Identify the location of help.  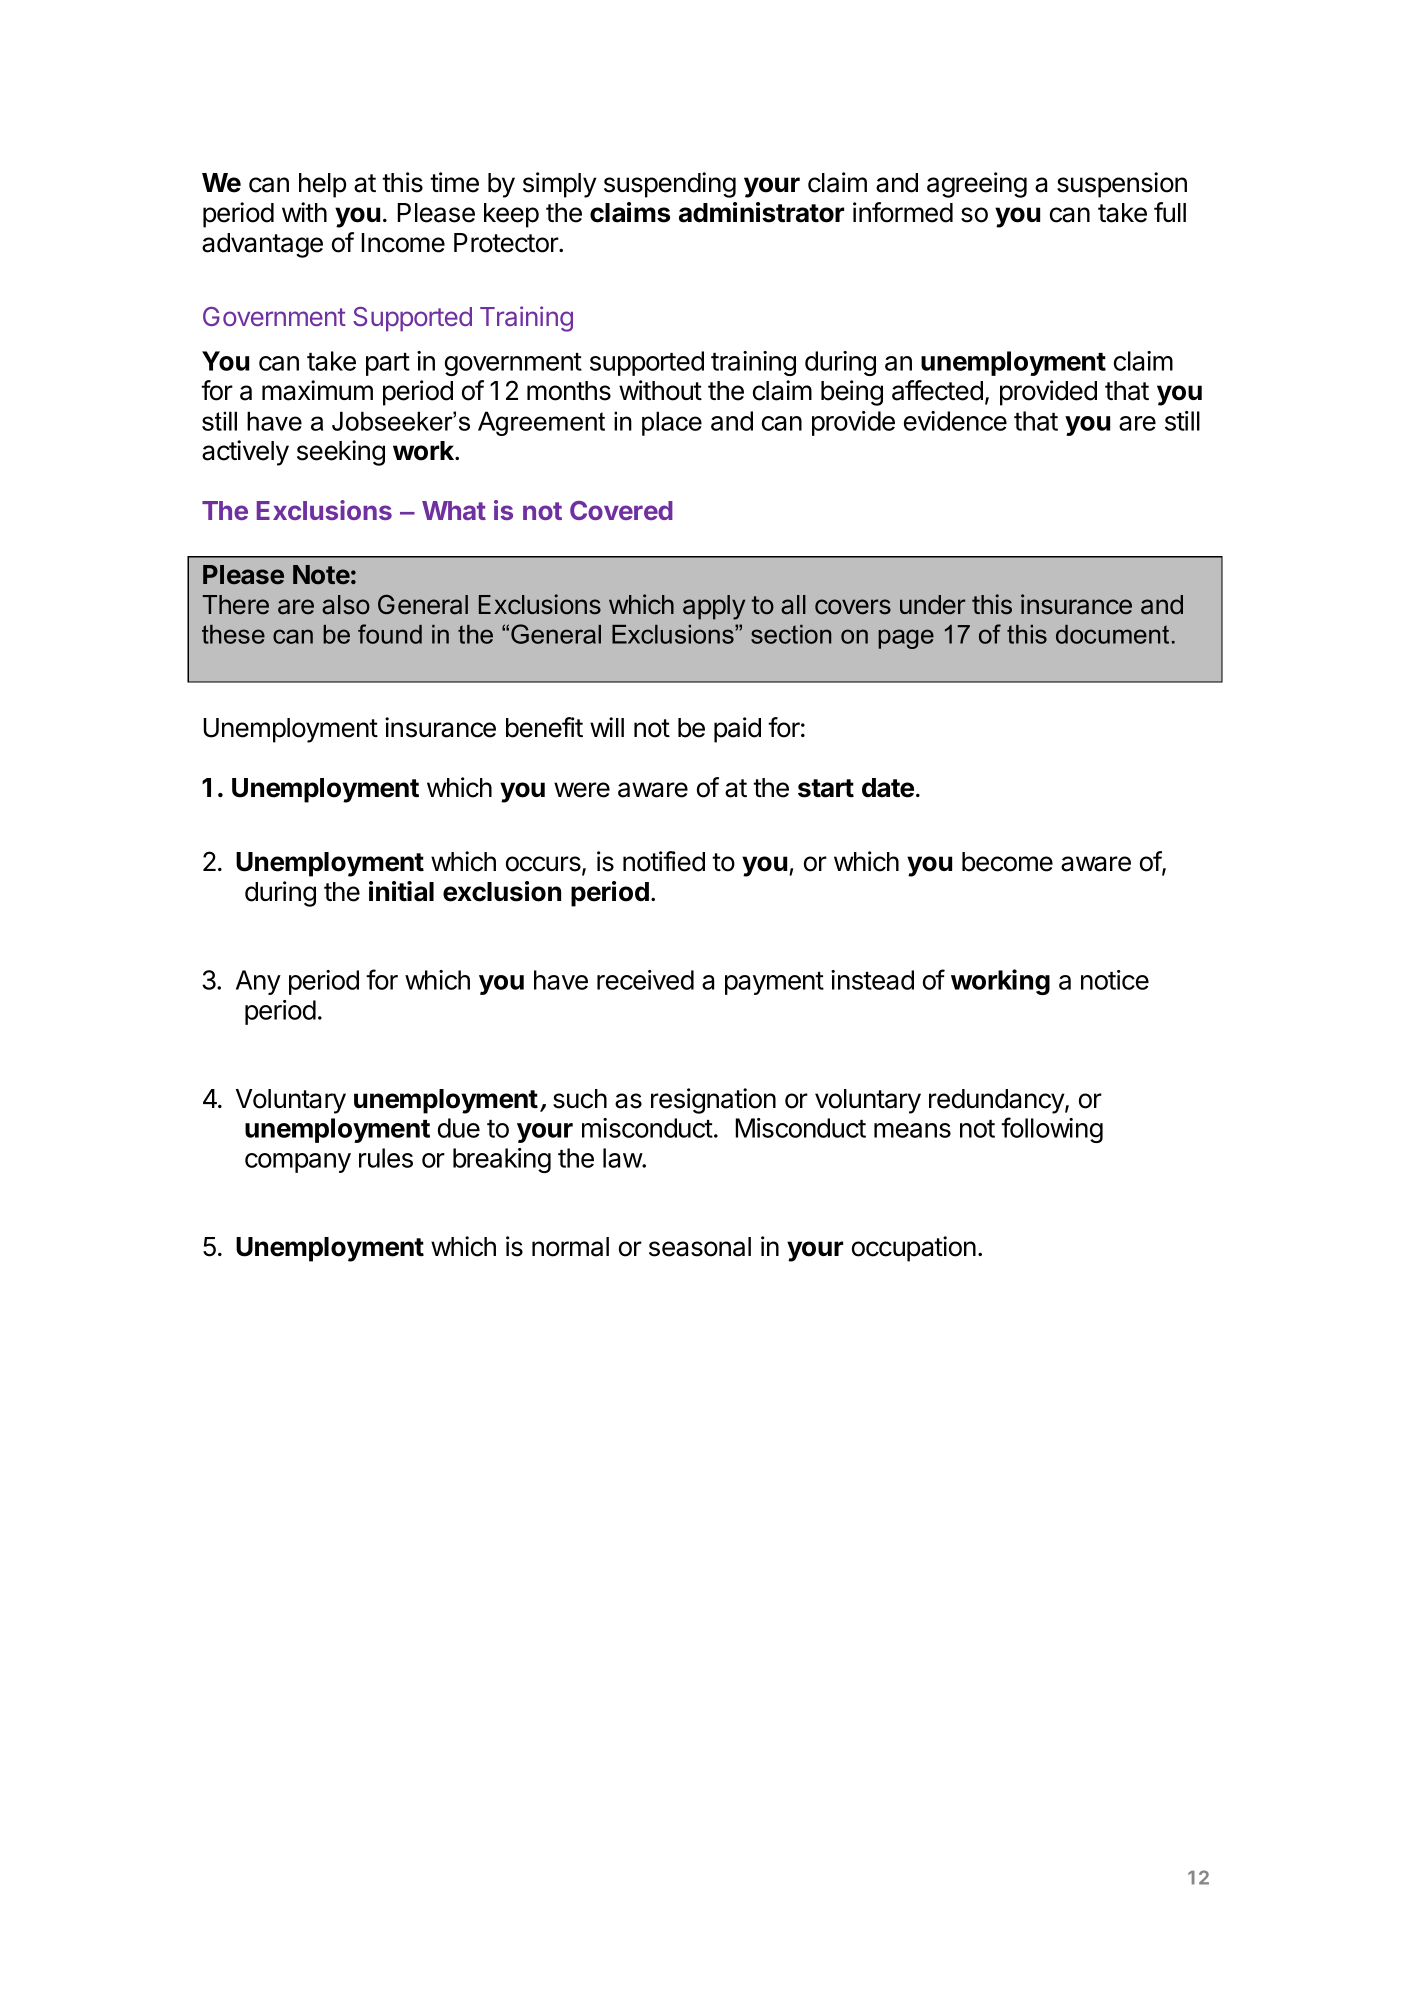
(322, 185).
